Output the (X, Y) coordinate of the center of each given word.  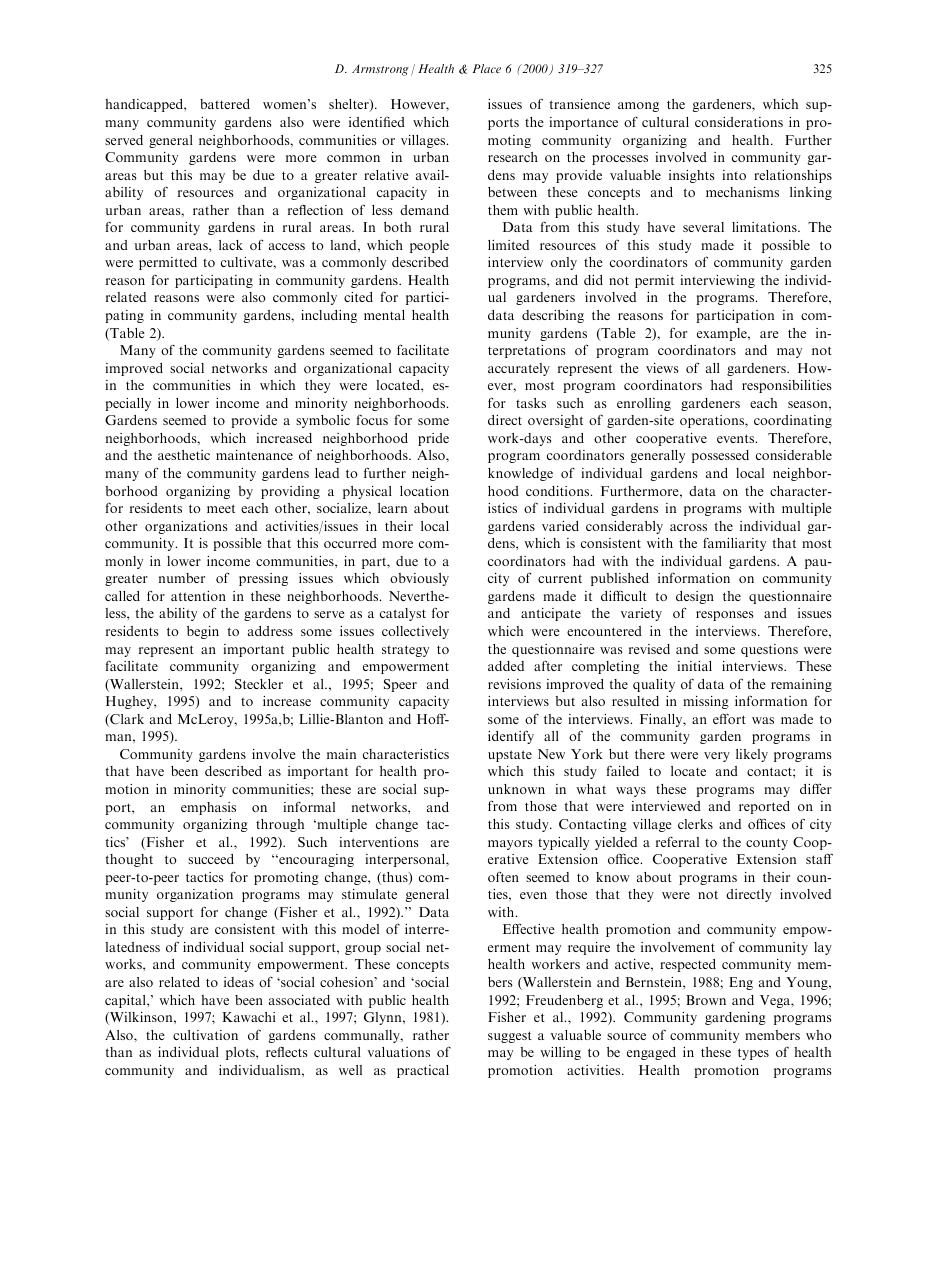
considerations (739, 122)
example (723, 334)
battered (225, 104)
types (753, 1054)
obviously (419, 579)
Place (486, 68)
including (329, 316)
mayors (510, 845)
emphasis (208, 808)
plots (241, 1053)
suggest (510, 1037)
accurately (519, 369)
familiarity (734, 544)
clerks (695, 824)
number (182, 578)
